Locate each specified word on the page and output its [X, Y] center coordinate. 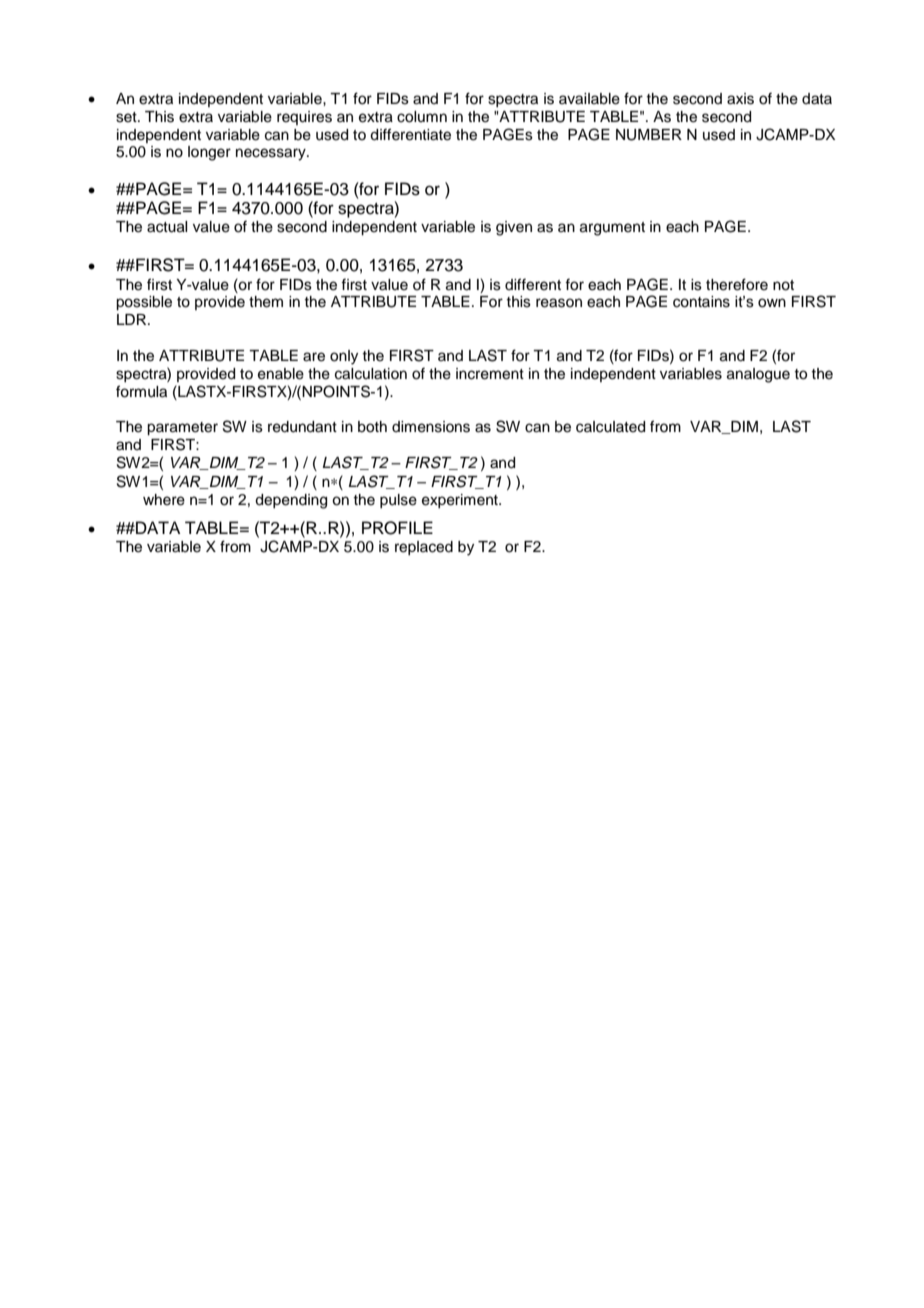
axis [740, 99]
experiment [461, 501]
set [127, 117]
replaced [424, 548]
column [422, 117]
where [164, 500]
